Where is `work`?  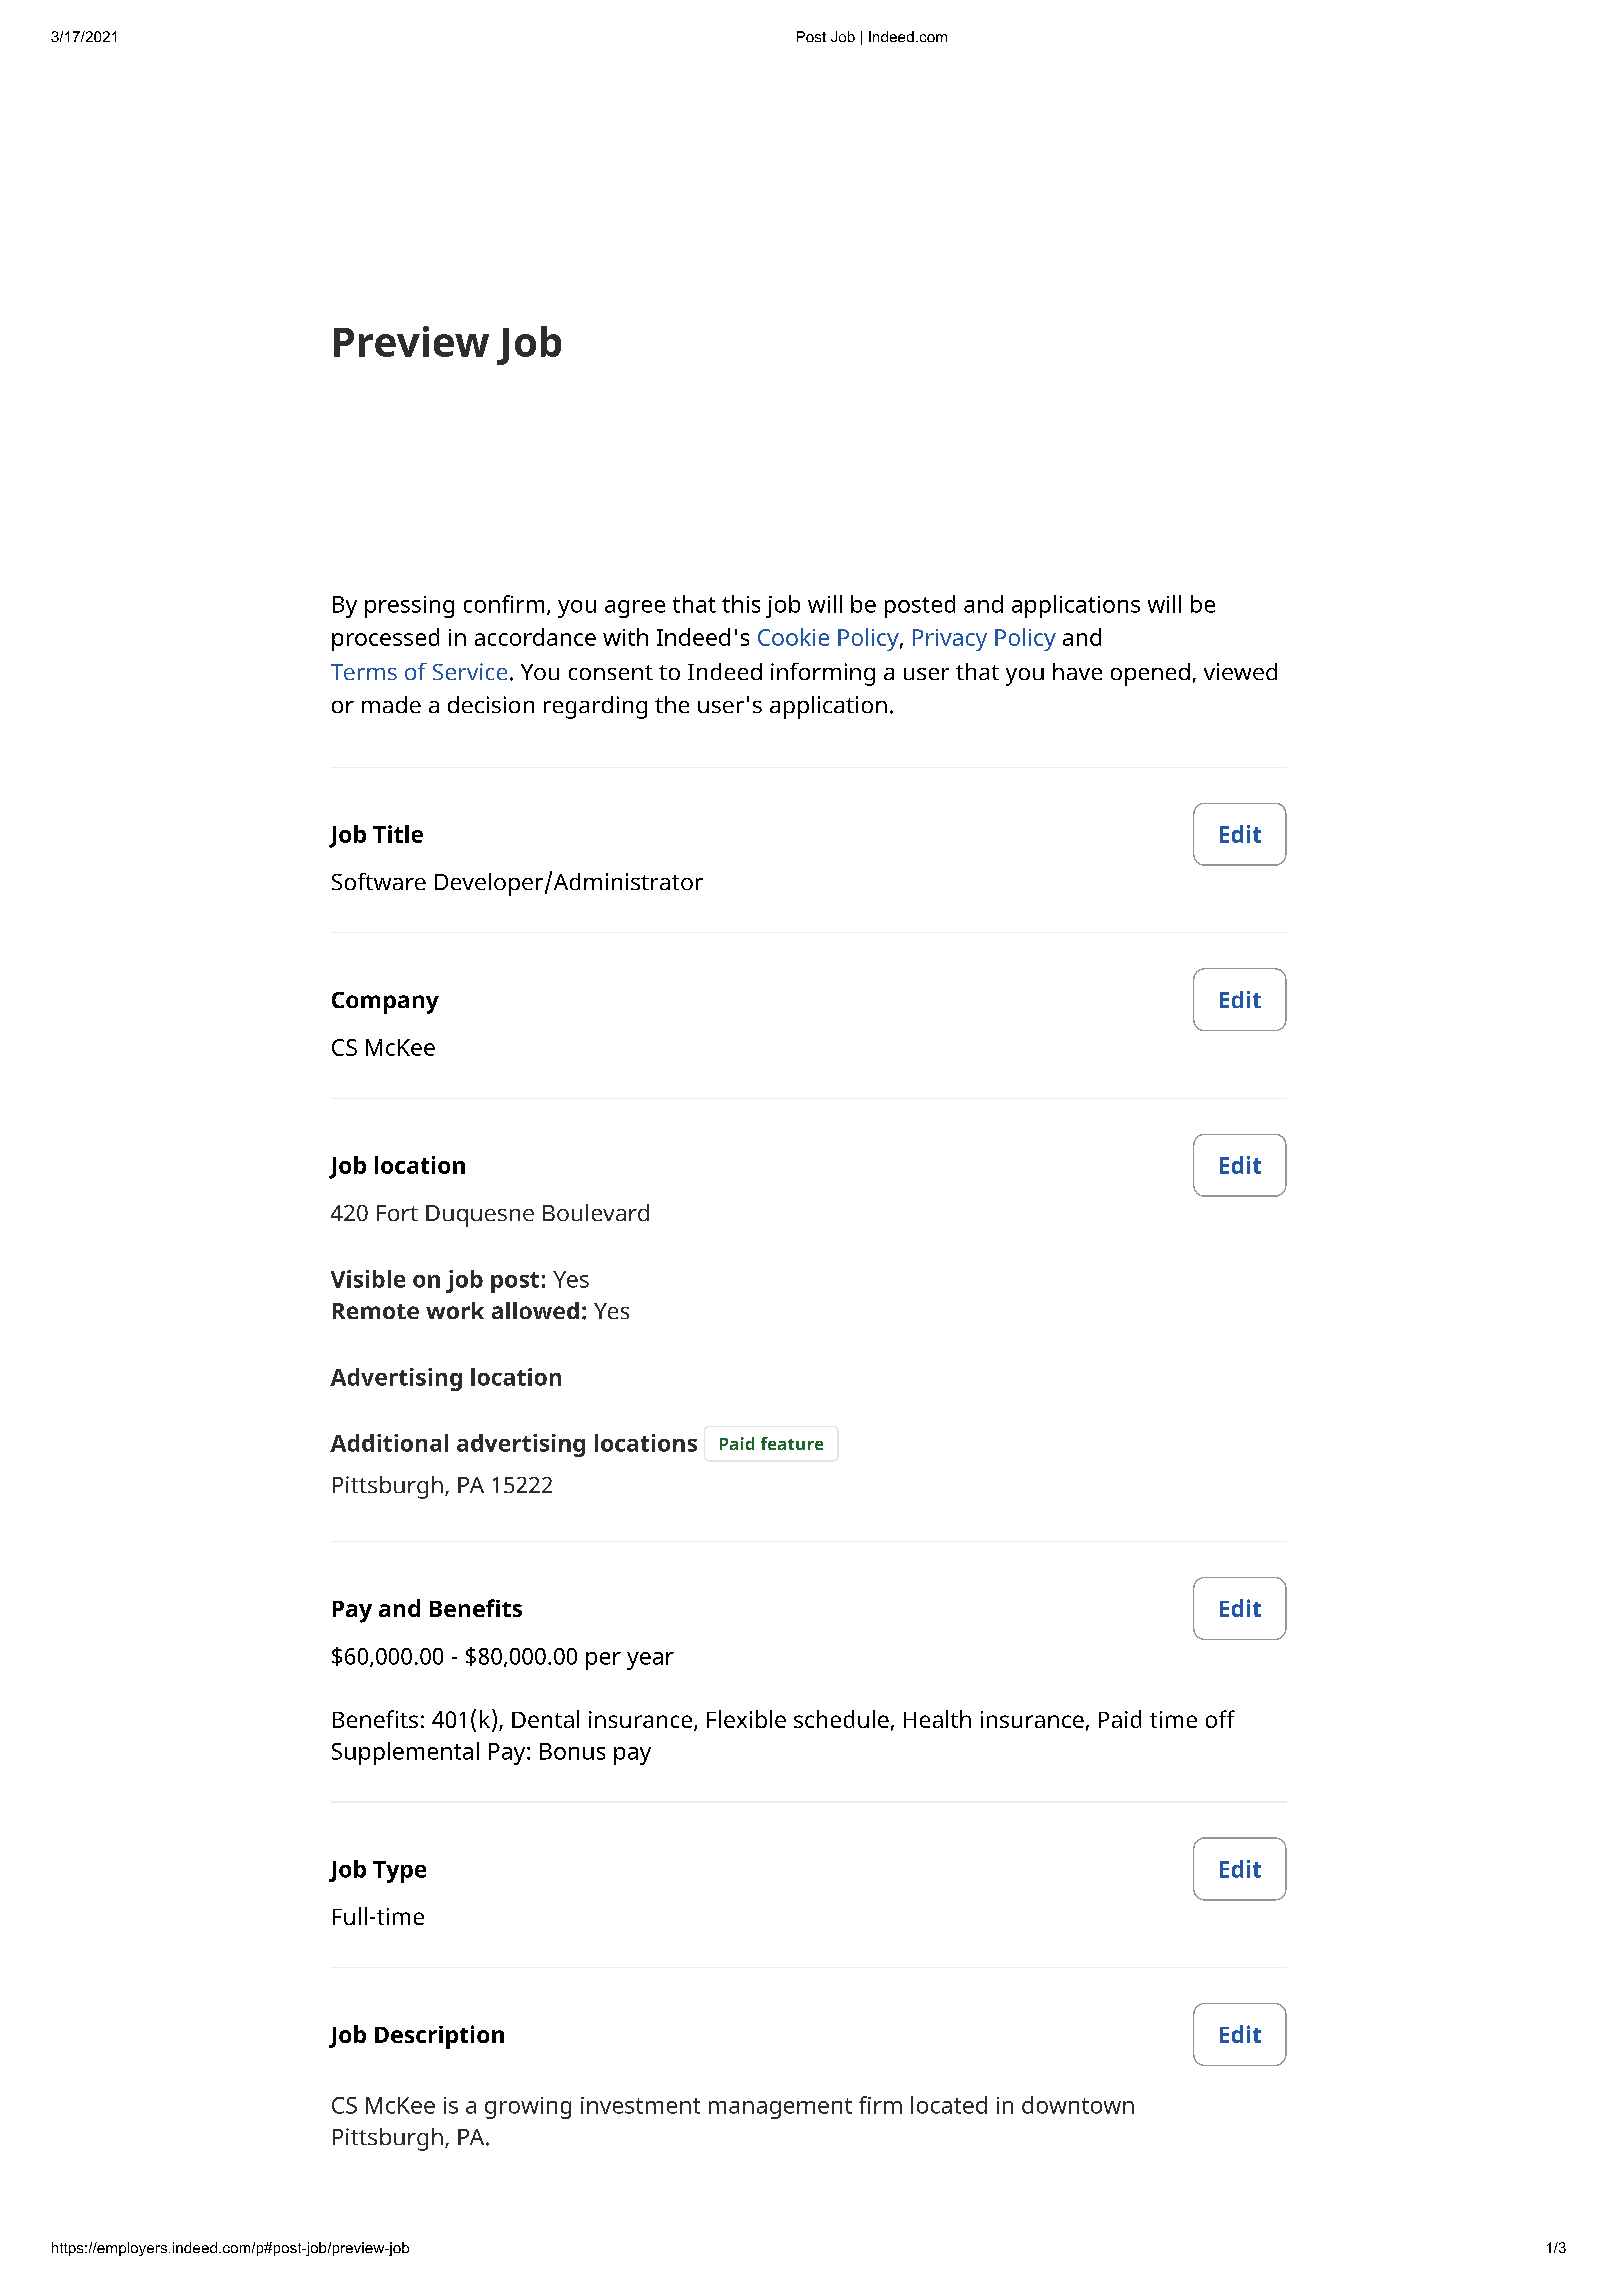
work is located at coordinates (455, 1310).
